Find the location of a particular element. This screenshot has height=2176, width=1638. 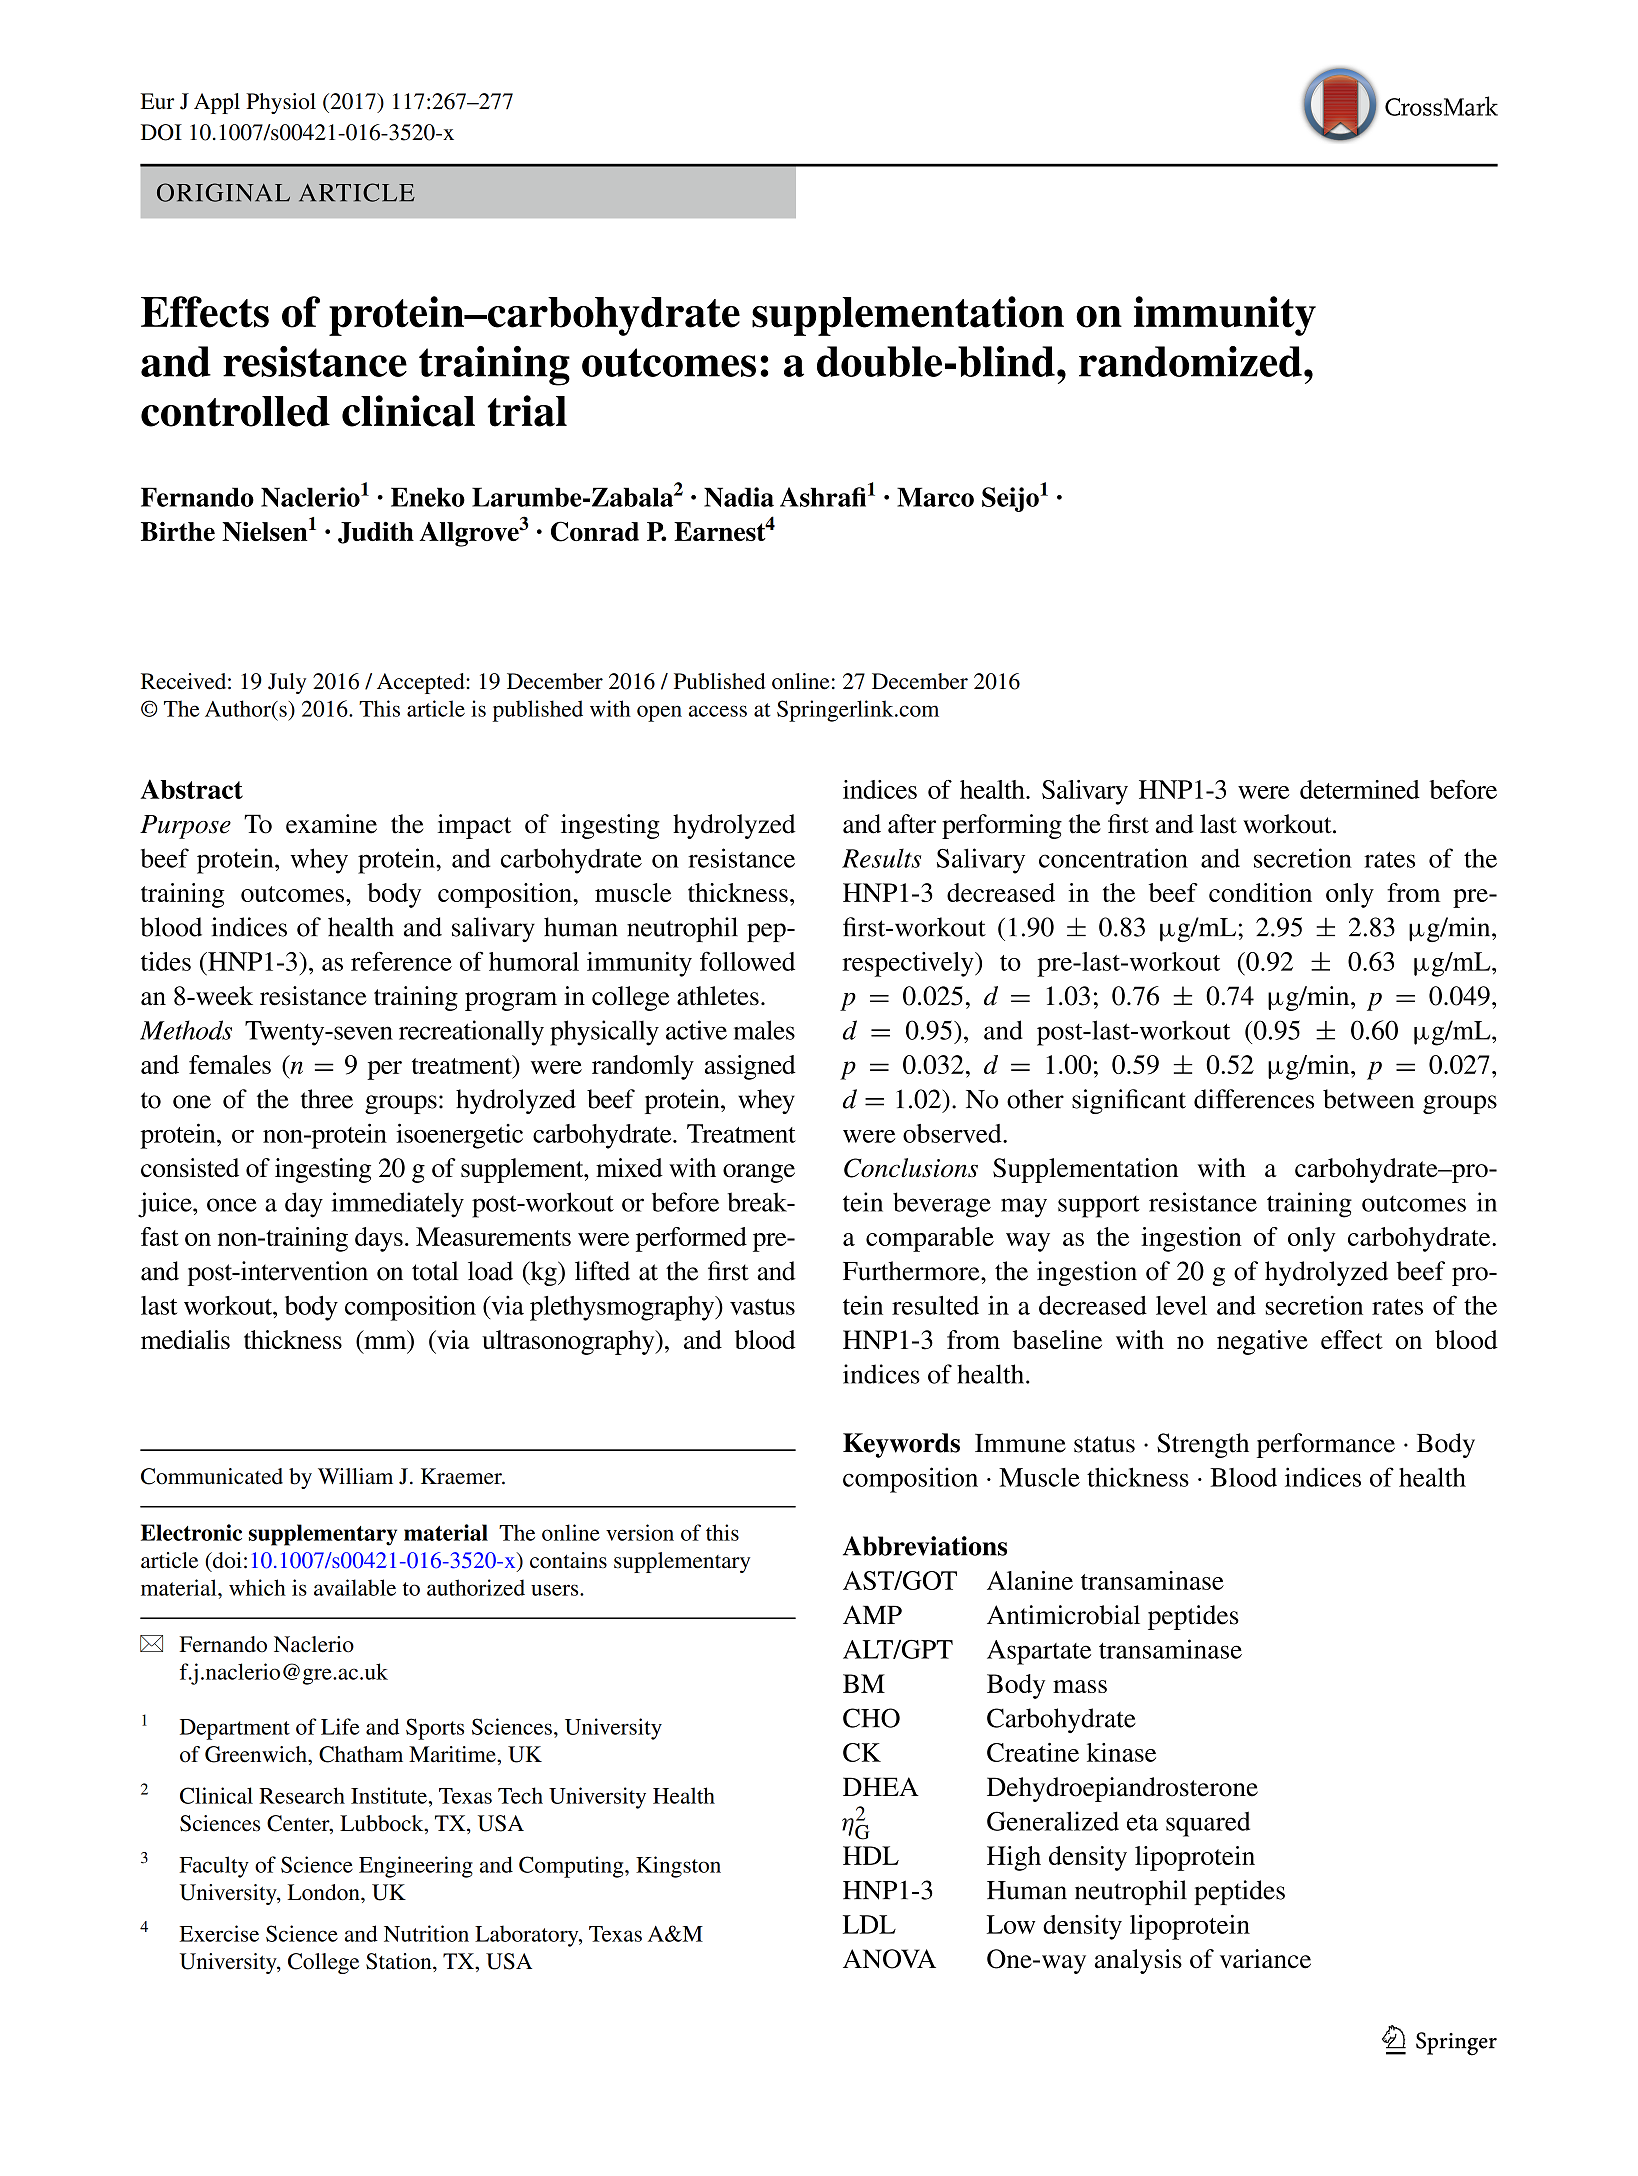

assigned is located at coordinates (750, 1067).
